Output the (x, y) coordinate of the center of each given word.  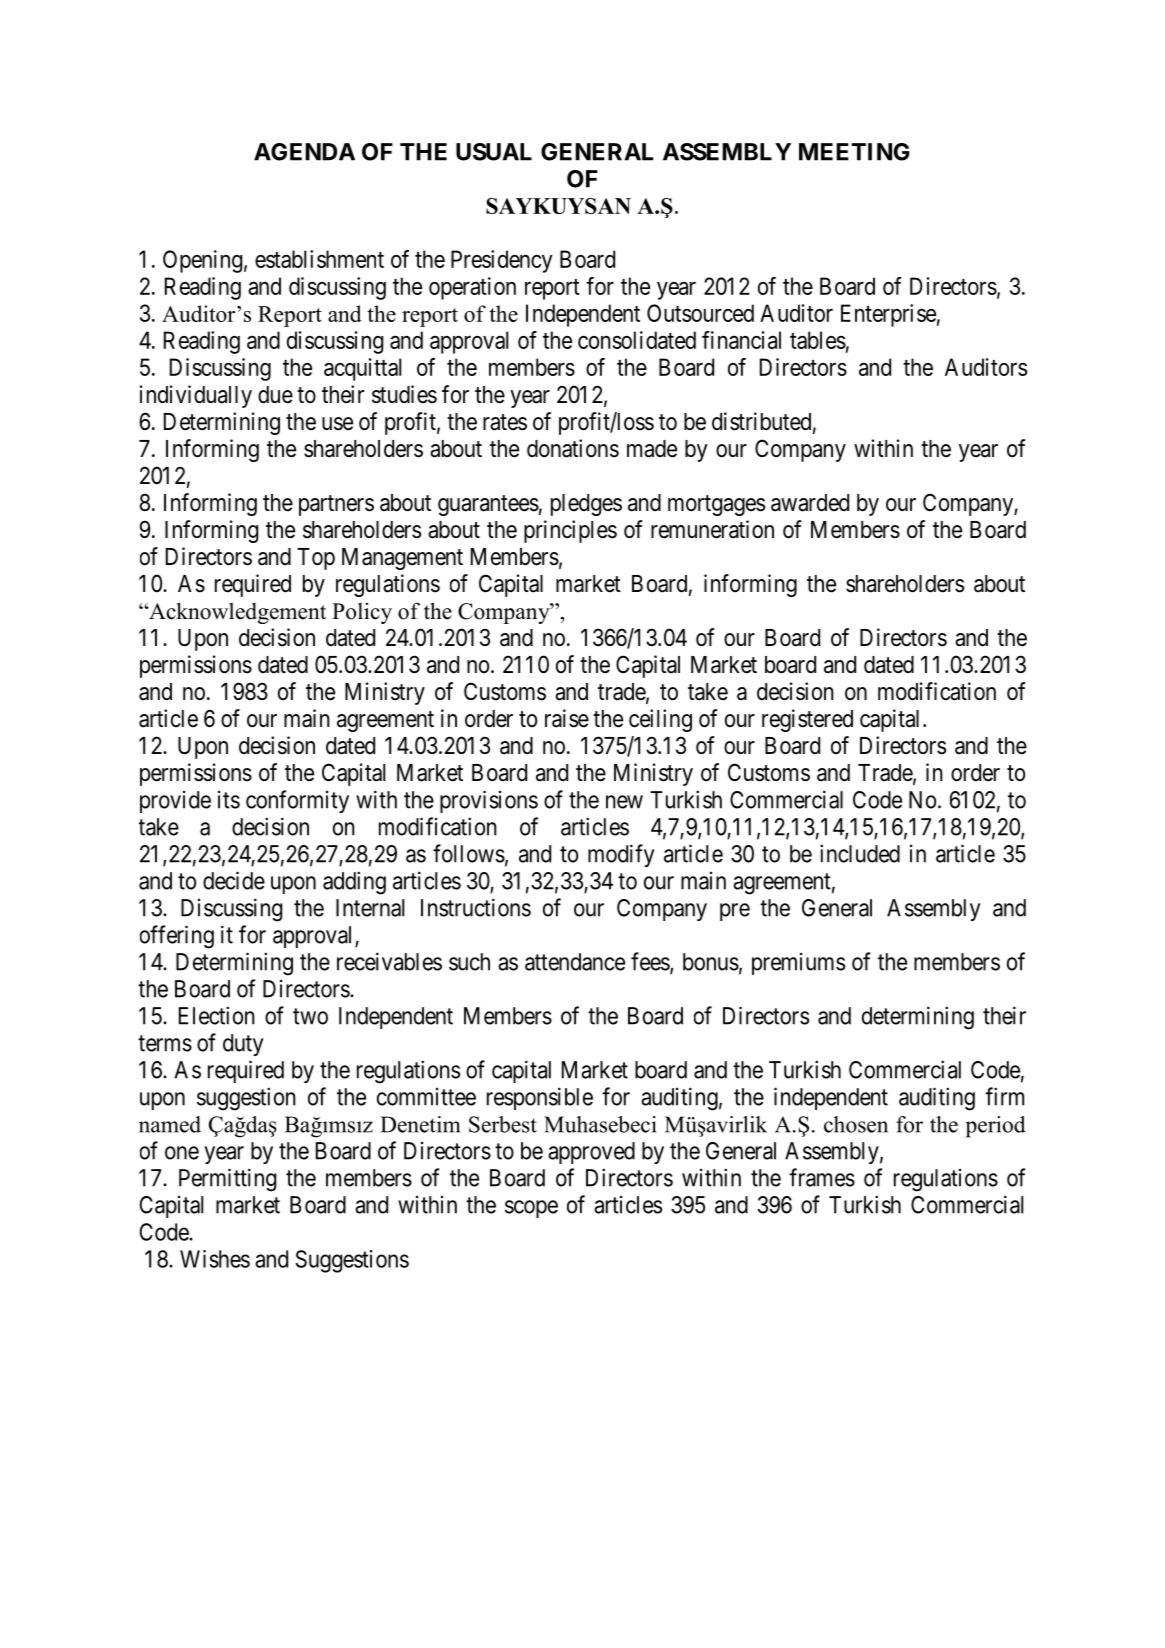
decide (234, 880)
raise (567, 718)
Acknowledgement (236, 613)
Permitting (227, 1180)
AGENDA (304, 152)
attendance (575, 962)
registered (807, 720)
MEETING (854, 152)
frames (822, 1177)
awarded (810, 503)
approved (591, 1153)
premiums (798, 964)
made (652, 449)
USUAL (494, 152)
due (275, 395)
